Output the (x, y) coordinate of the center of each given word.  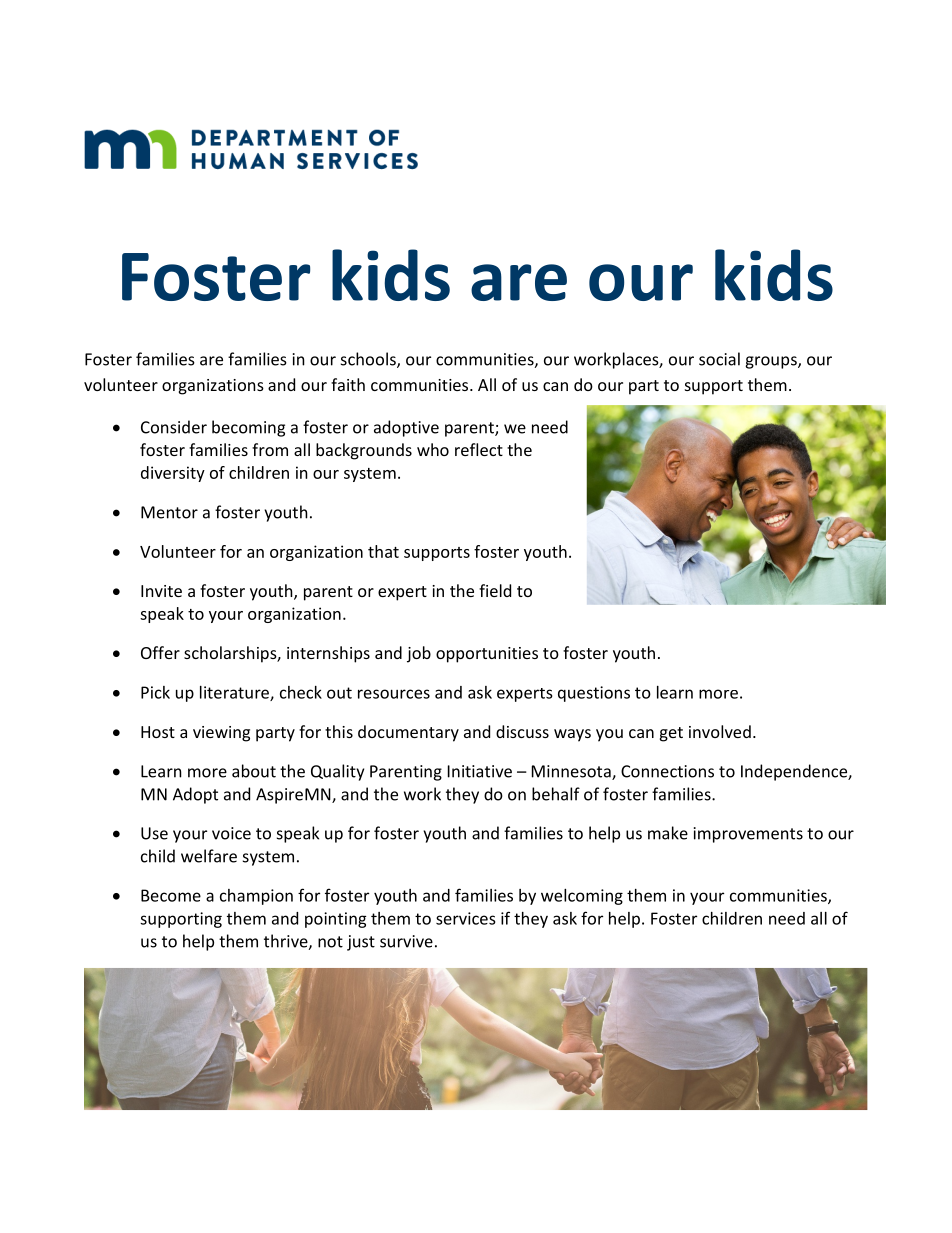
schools (369, 360)
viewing (221, 734)
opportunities (487, 655)
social (719, 359)
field (495, 590)
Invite (161, 591)
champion (256, 897)
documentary (408, 733)
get (671, 734)
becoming (248, 428)
